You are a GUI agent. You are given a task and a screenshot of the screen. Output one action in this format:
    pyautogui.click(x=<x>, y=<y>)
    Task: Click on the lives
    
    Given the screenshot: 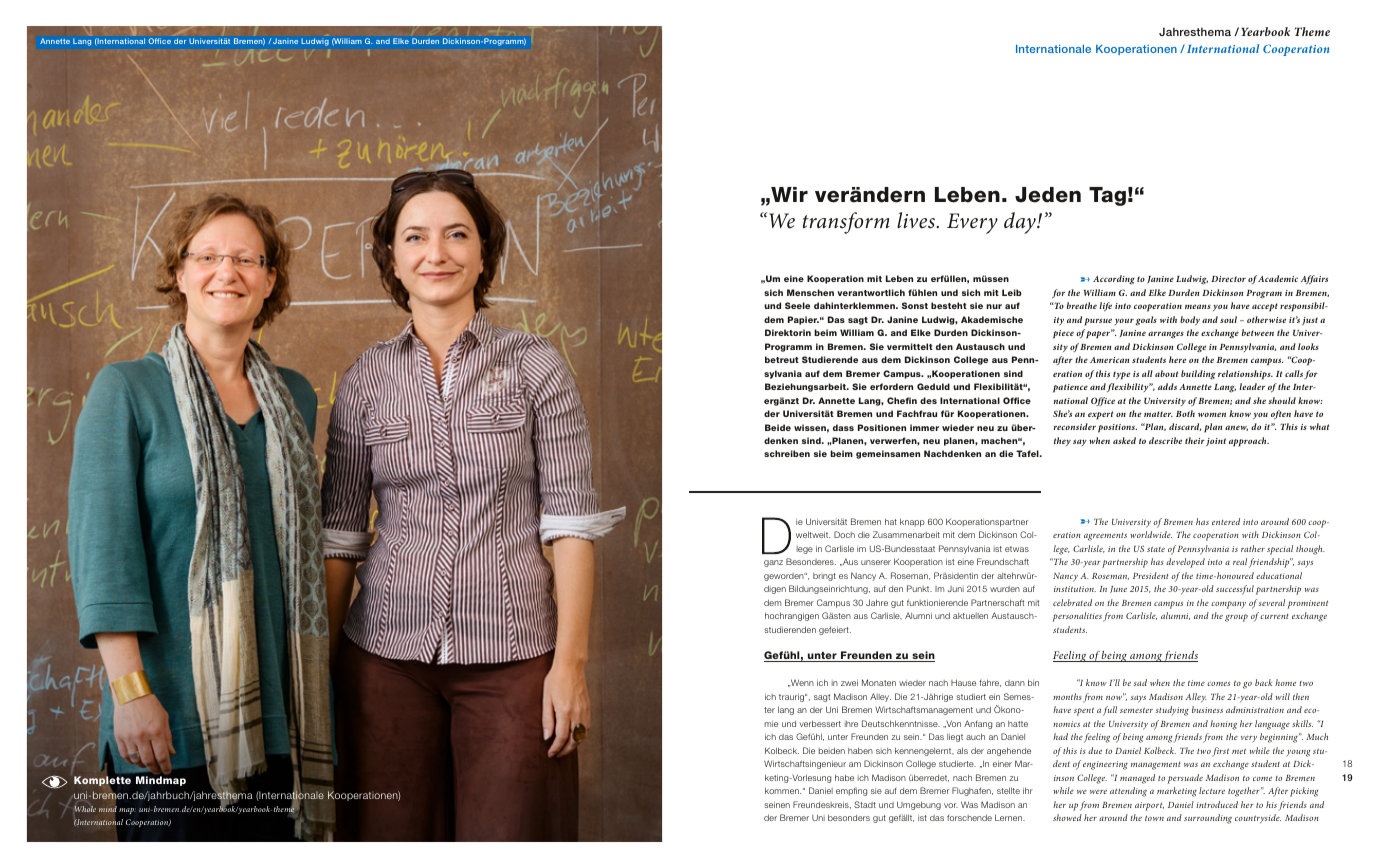 What is the action you would take?
    pyautogui.click(x=917, y=220)
